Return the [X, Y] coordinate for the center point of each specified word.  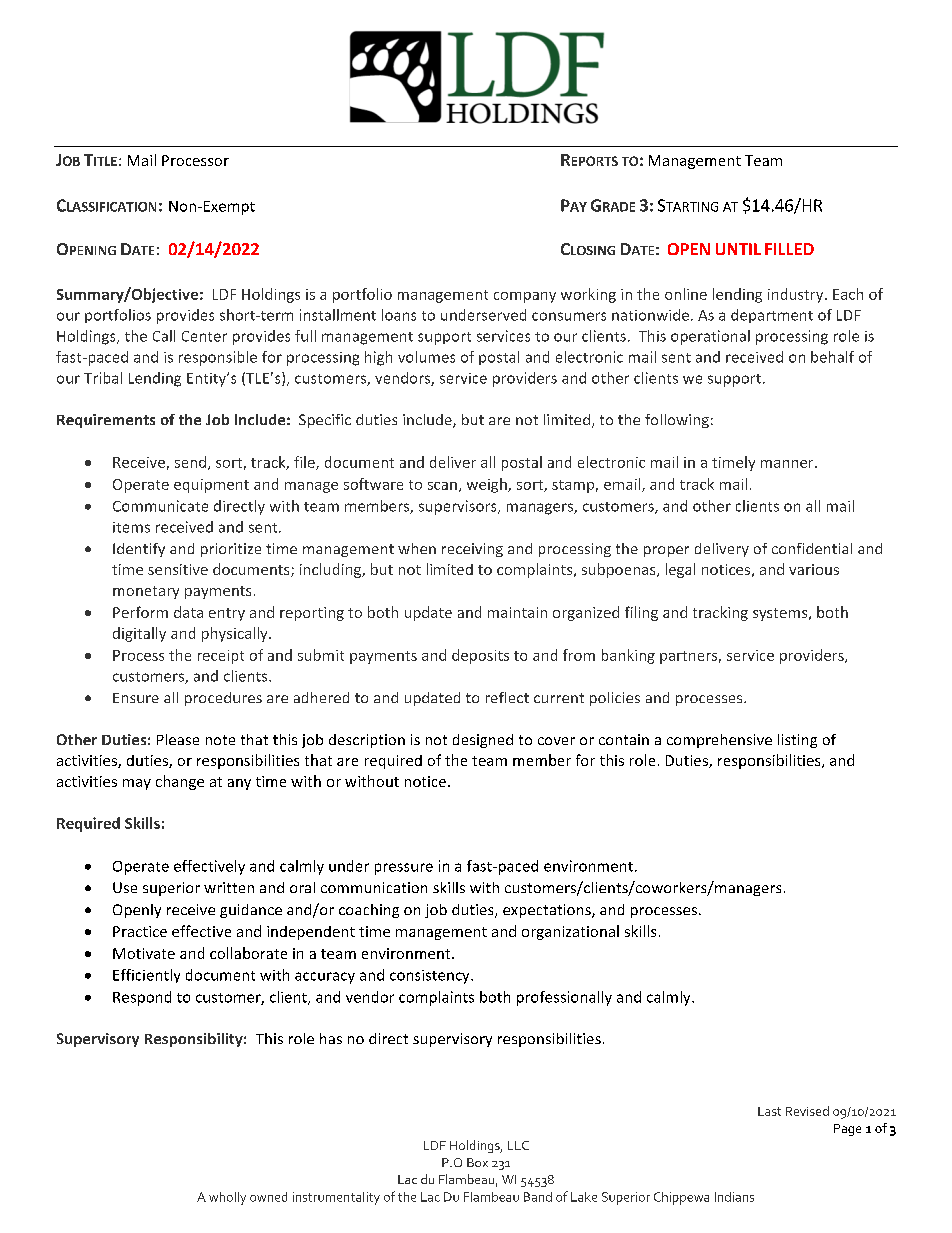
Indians [734, 1197]
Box [477, 1162]
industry [797, 295]
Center [204, 336]
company [525, 297]
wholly [227, 1198]
